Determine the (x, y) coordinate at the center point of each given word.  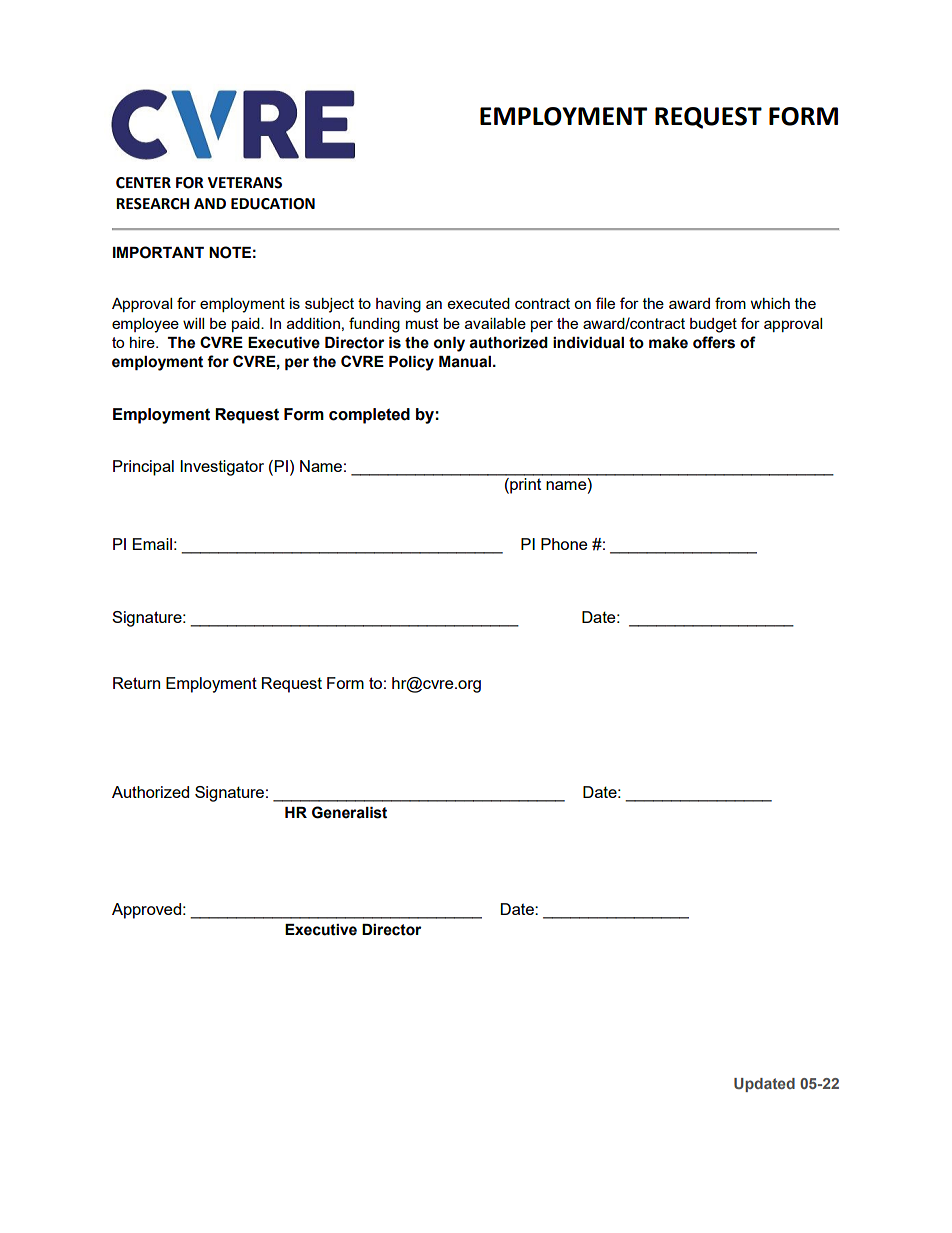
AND (210, 203)
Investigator (222, 468)
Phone (564, 544)
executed (479, 303)
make (668, 343)
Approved (146, 911)
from (730, 303)
